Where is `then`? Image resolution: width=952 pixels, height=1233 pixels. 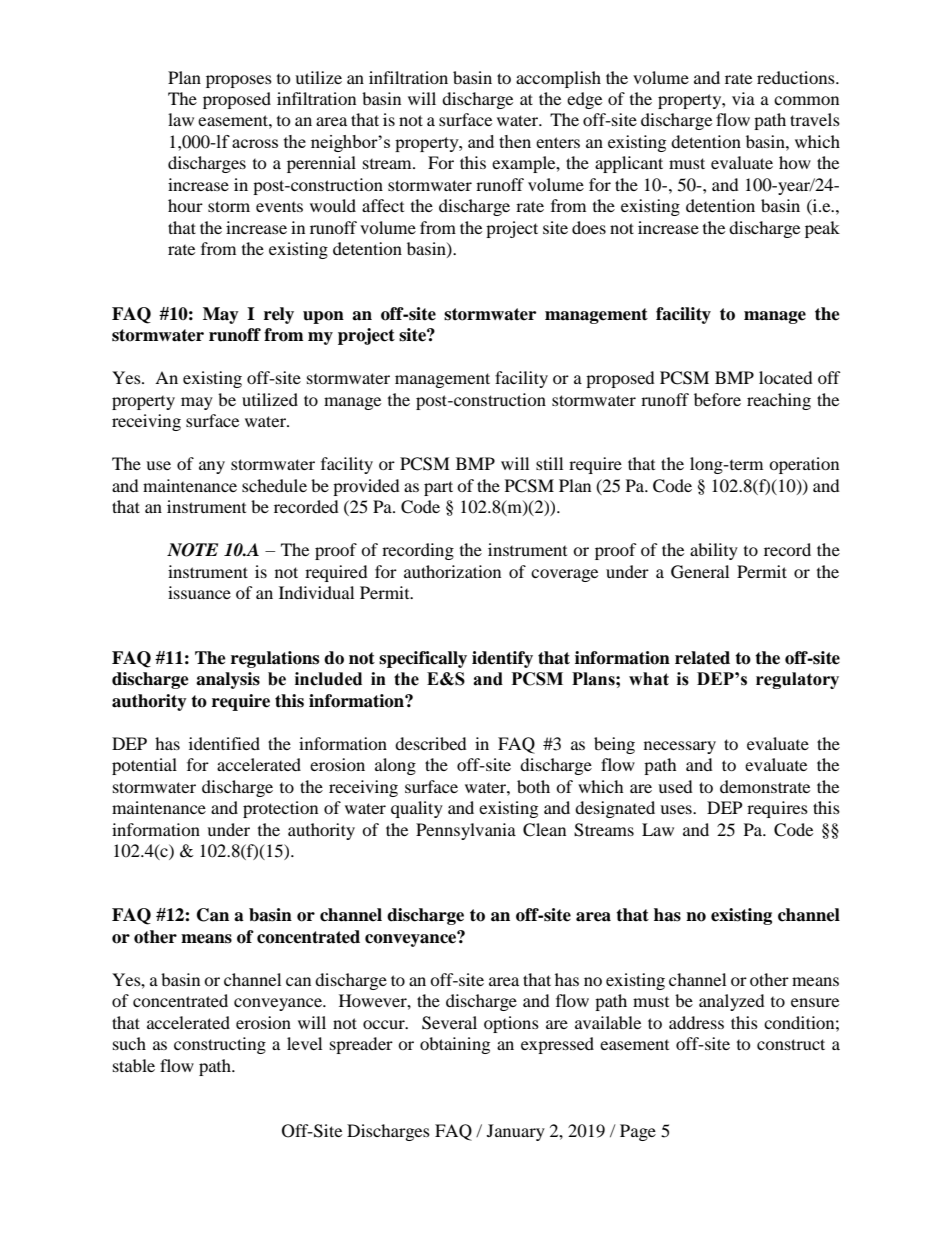 then is located at coordinates (515, 141).
